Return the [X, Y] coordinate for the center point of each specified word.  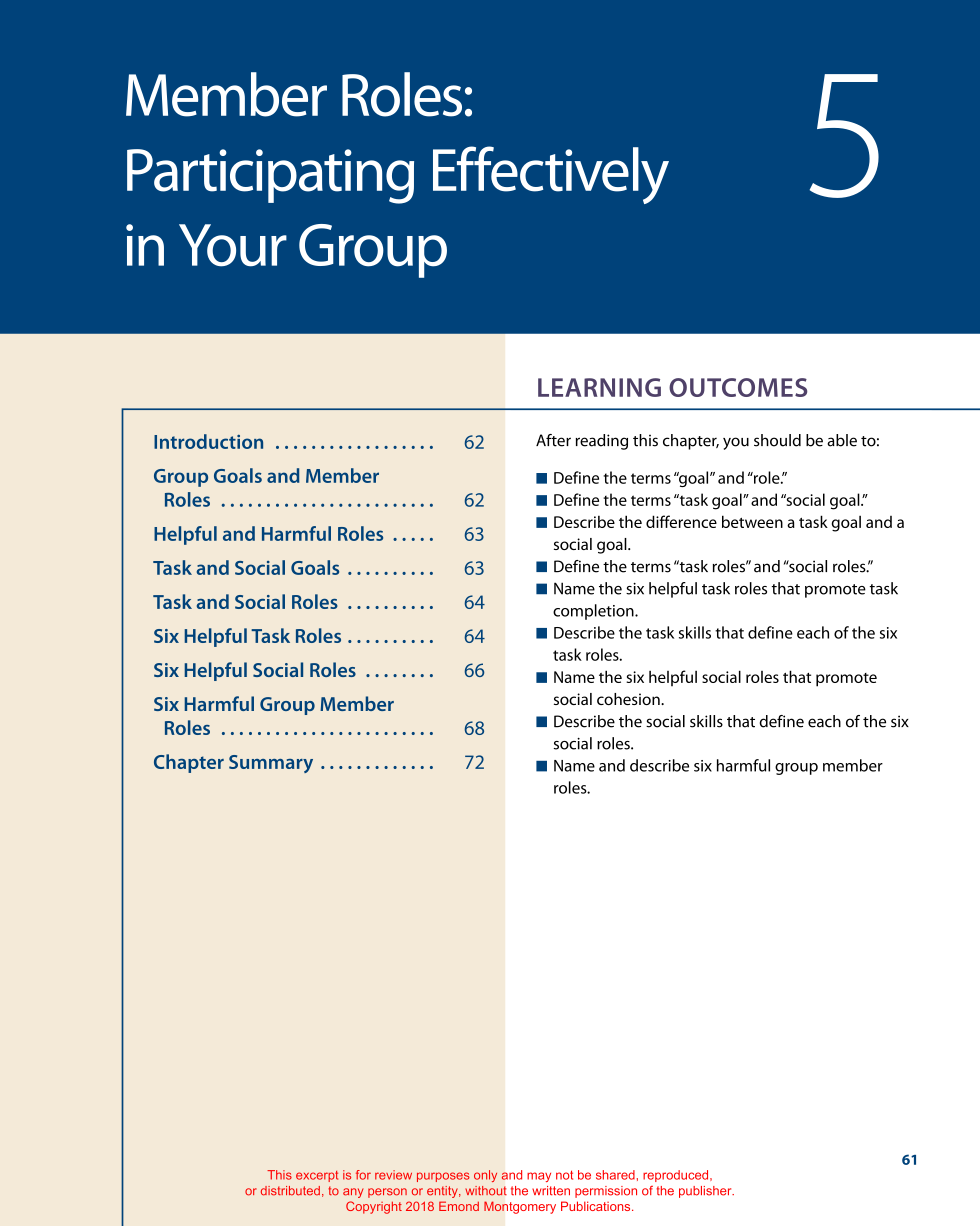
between [752, 521]
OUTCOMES [738, 387]
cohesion [629, 699]
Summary [271, 764]
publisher [706, 1192]
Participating [270, 176]
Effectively [551, 175]
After [553, 440]
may [539, 1177]
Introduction [208, 441]
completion [594, 612]
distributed [290, 1191]
